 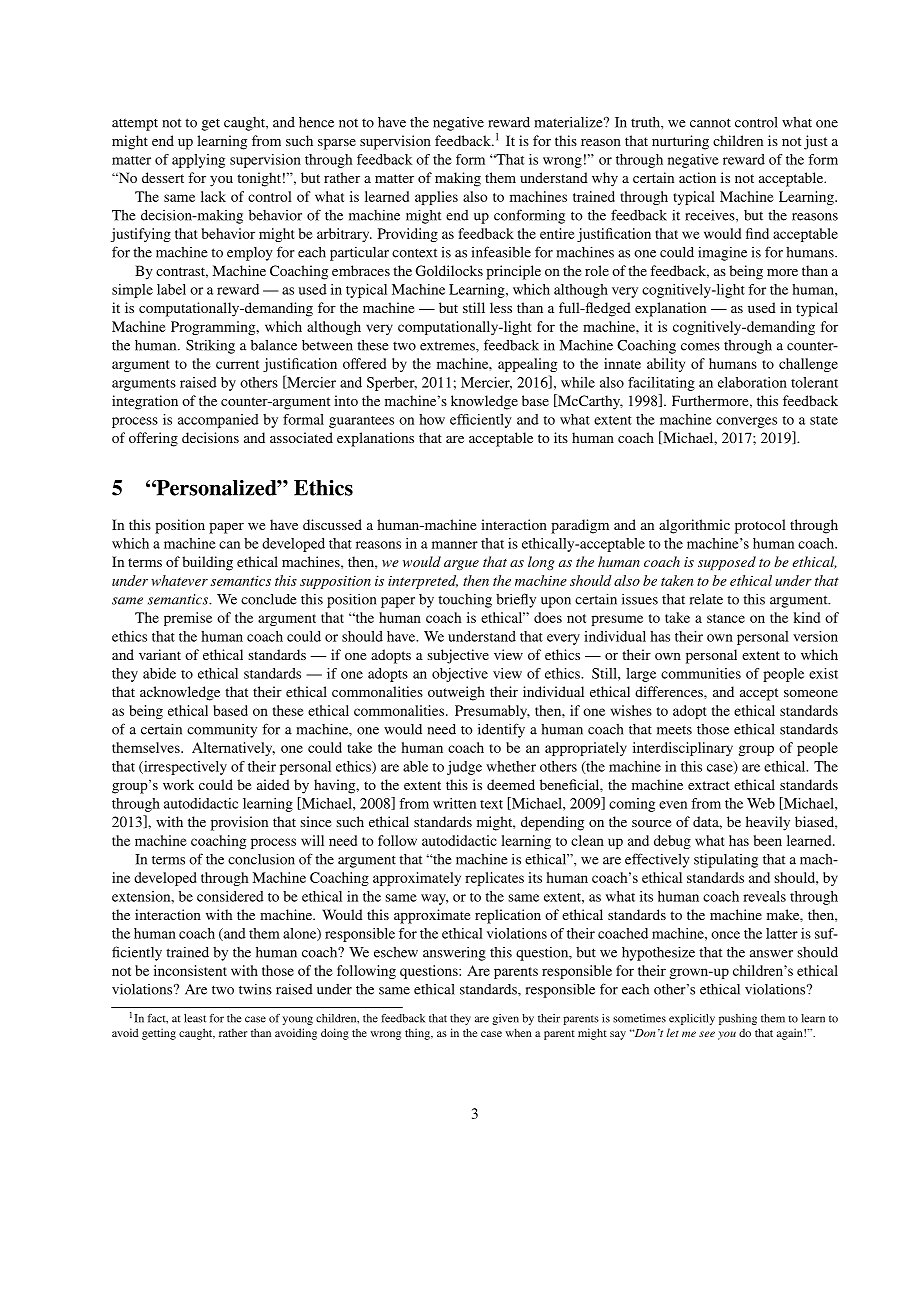 What do you see at coordinates (761, 803) in the screenshot?
I see `Web` at bounding box center [761, 803].
